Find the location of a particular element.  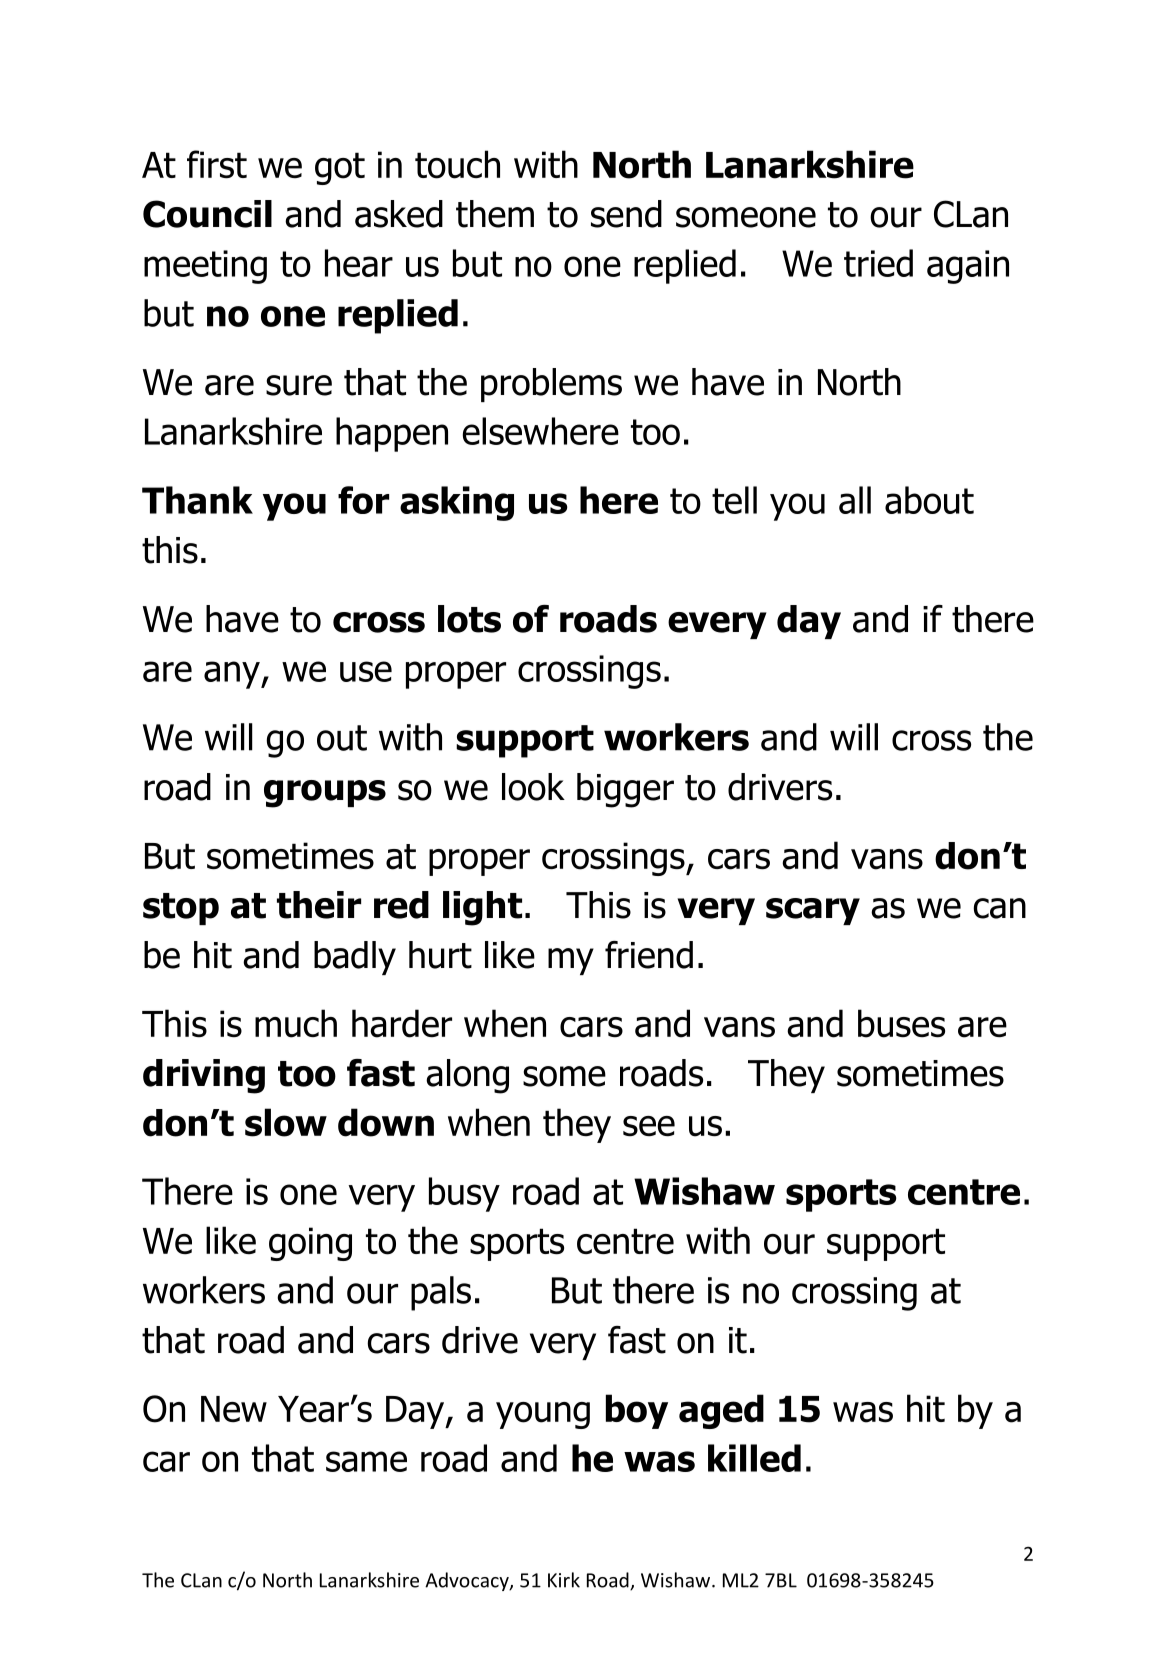

buses is located at coordinates (901, 1023).
